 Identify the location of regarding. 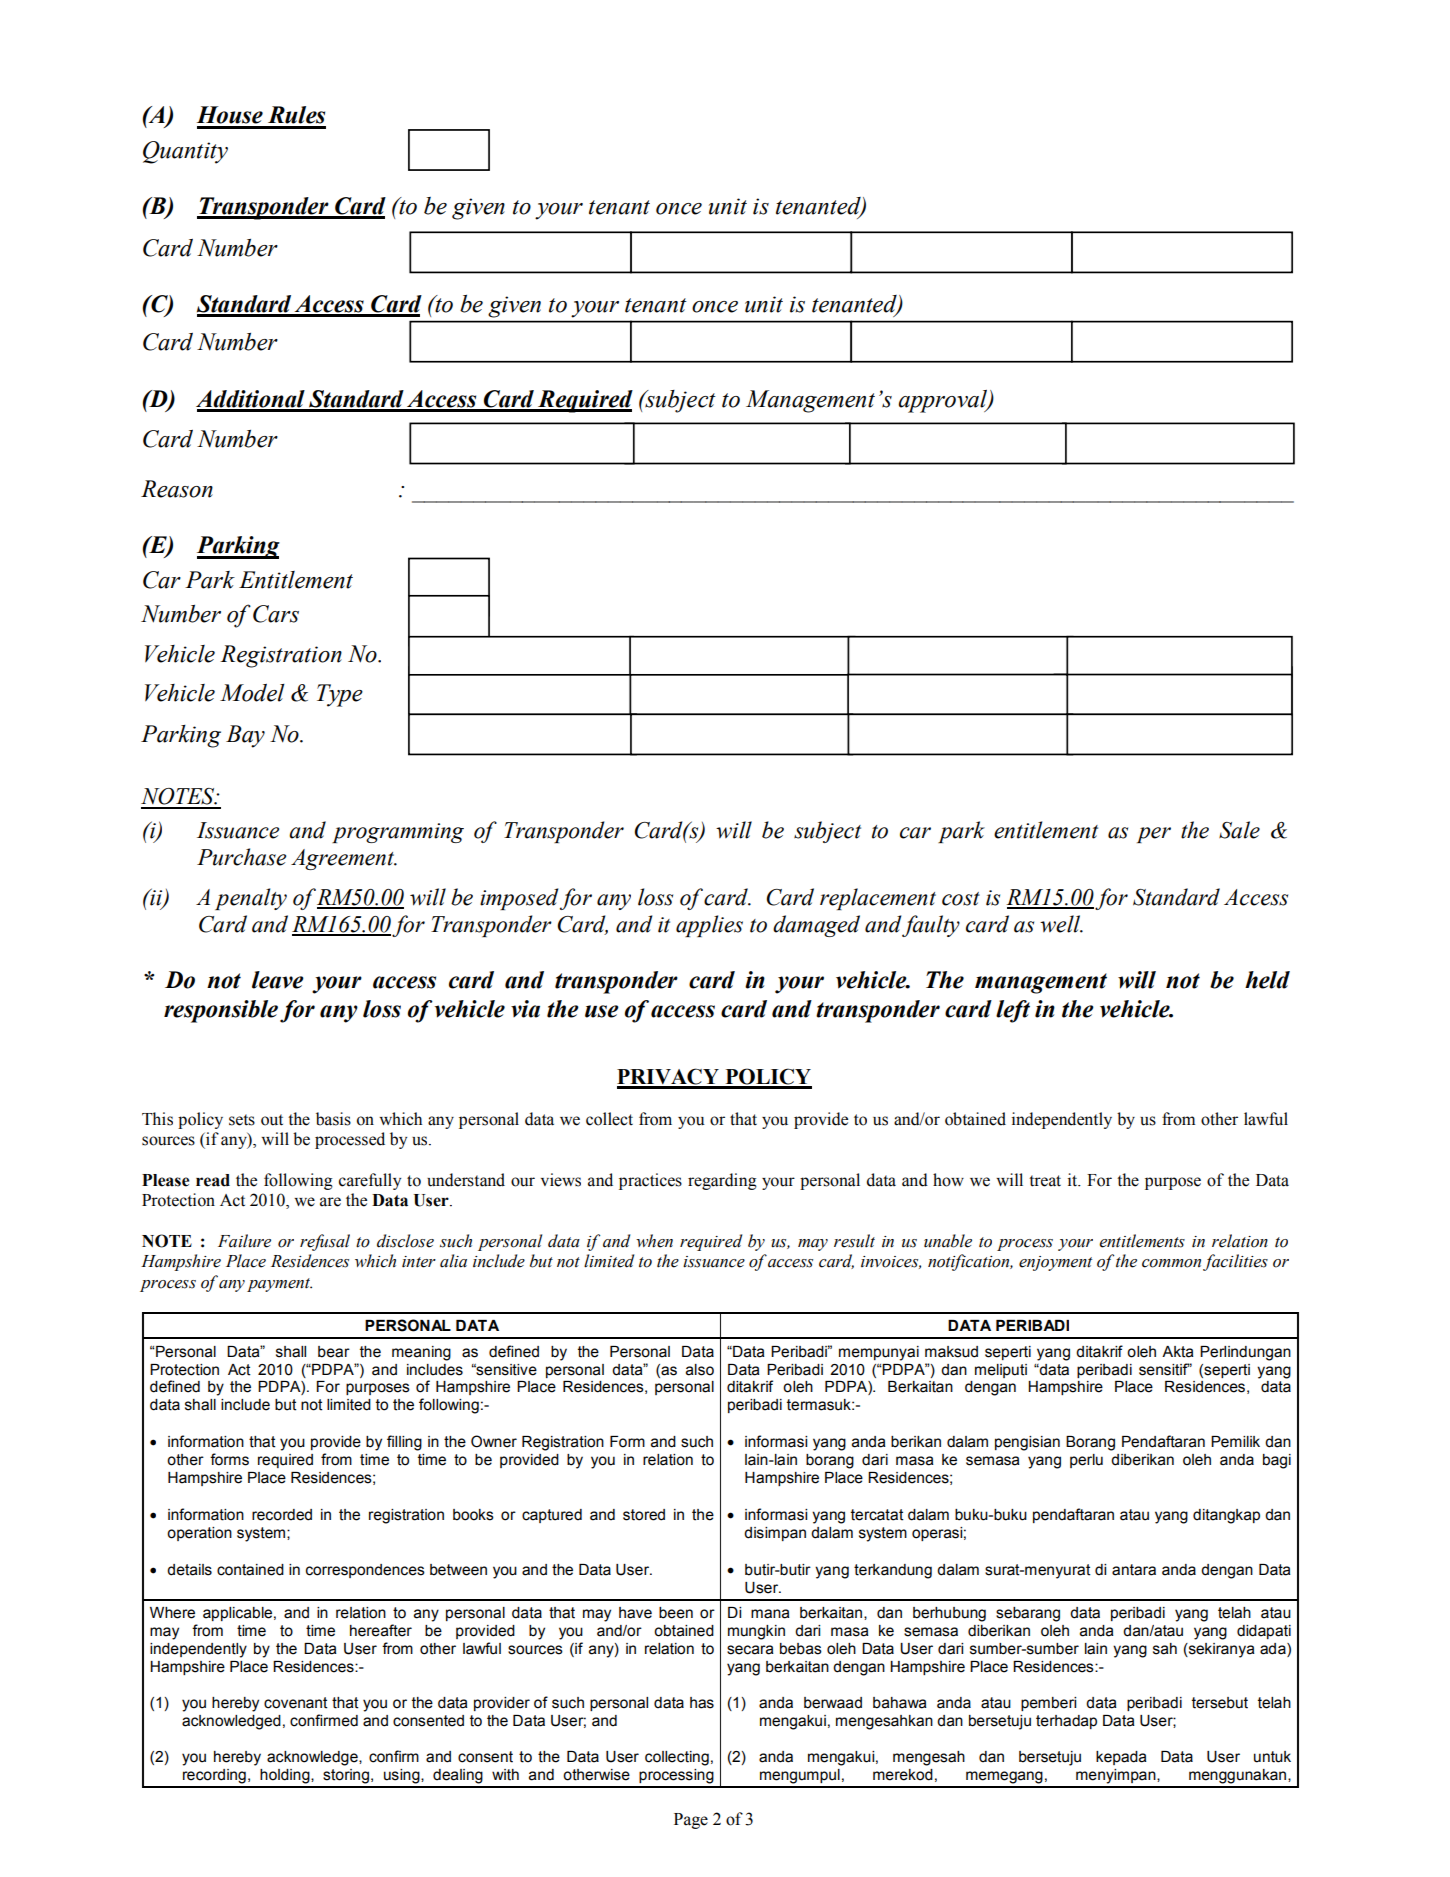
(722, 1181).
